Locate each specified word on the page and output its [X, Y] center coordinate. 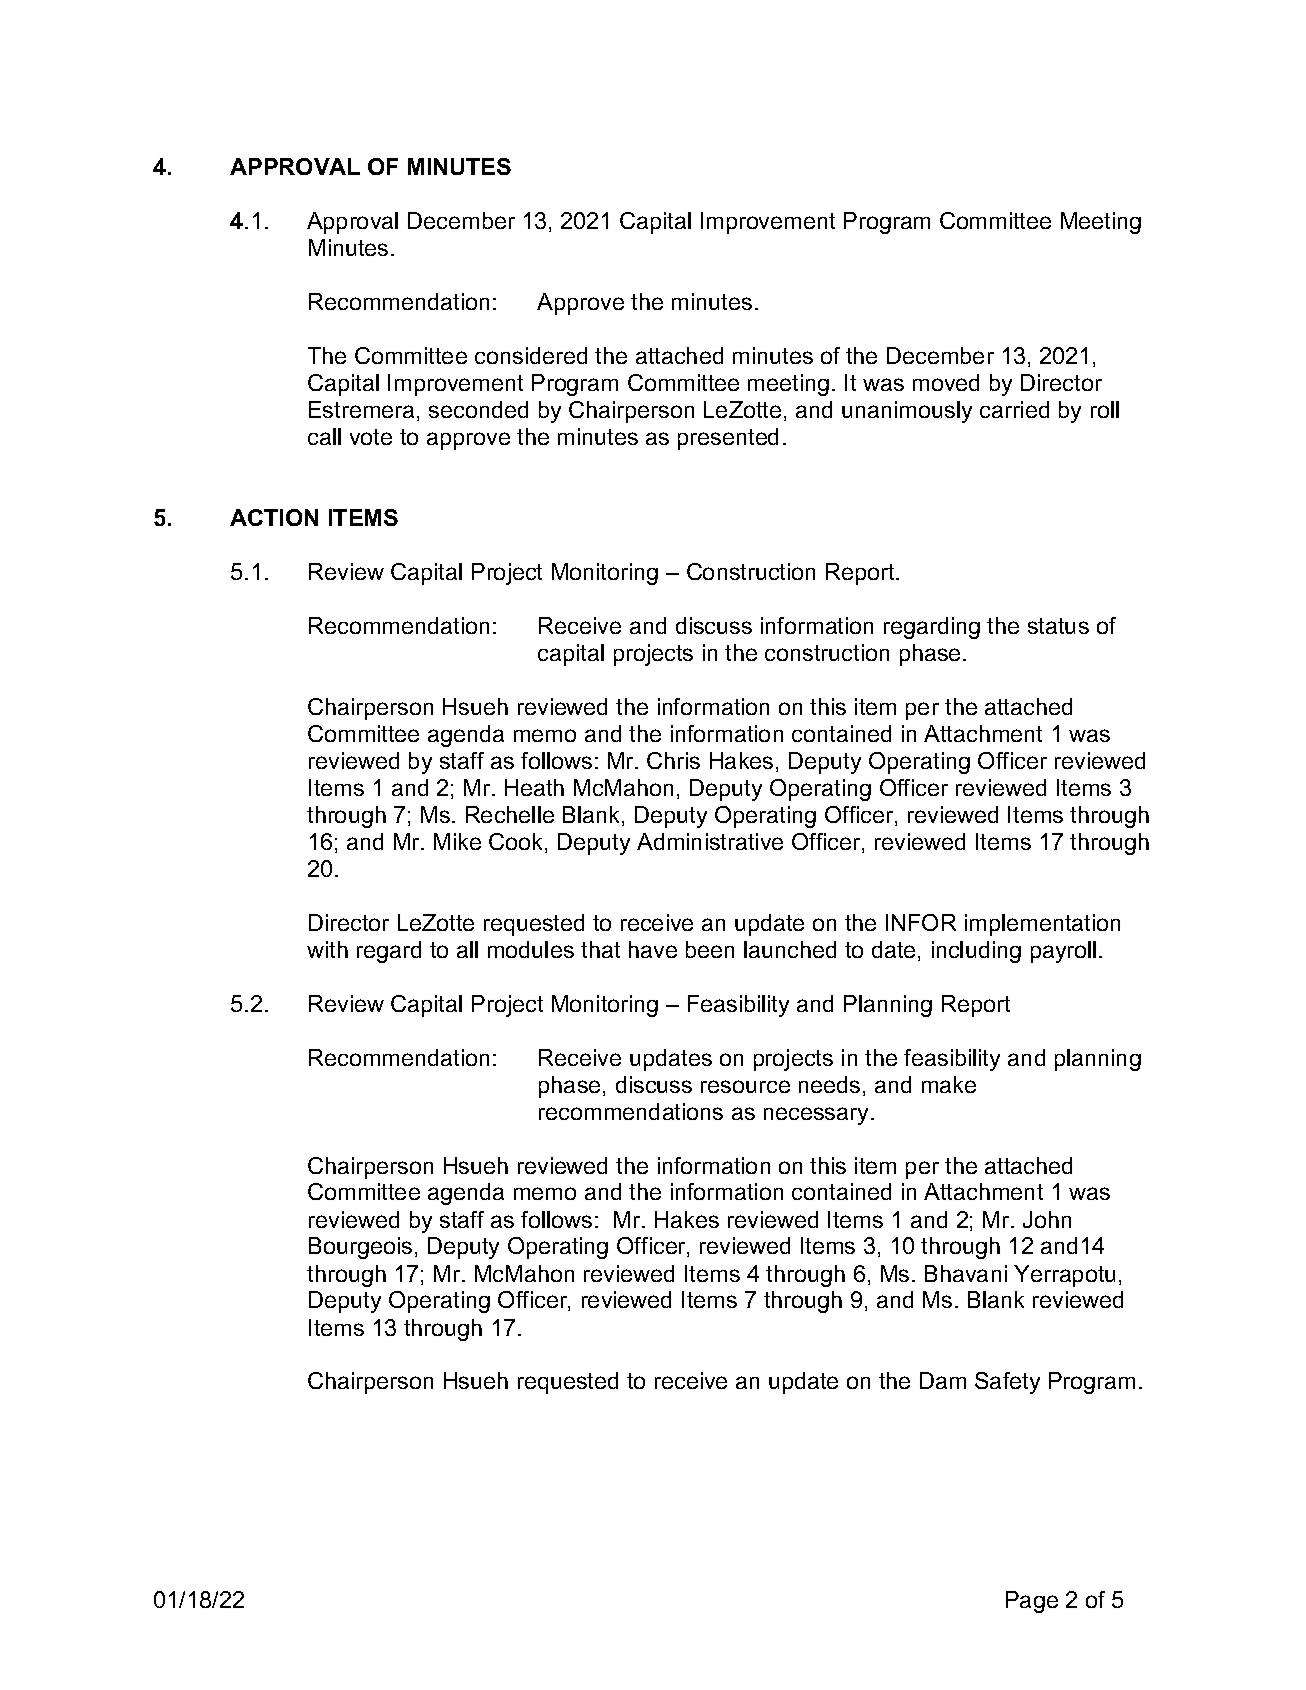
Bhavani [966, 1273]
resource [745, 1086]
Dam [943, 1380]
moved [946, 382]
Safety [1007, 1383]
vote [371, 437]
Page [1032, 1602]
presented [728, 439]
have [653, 949]
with [327, 949]
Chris [673, 760]
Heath [534, 787]
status [1058, 626]
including [976, 952]
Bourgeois [360, 1248]
